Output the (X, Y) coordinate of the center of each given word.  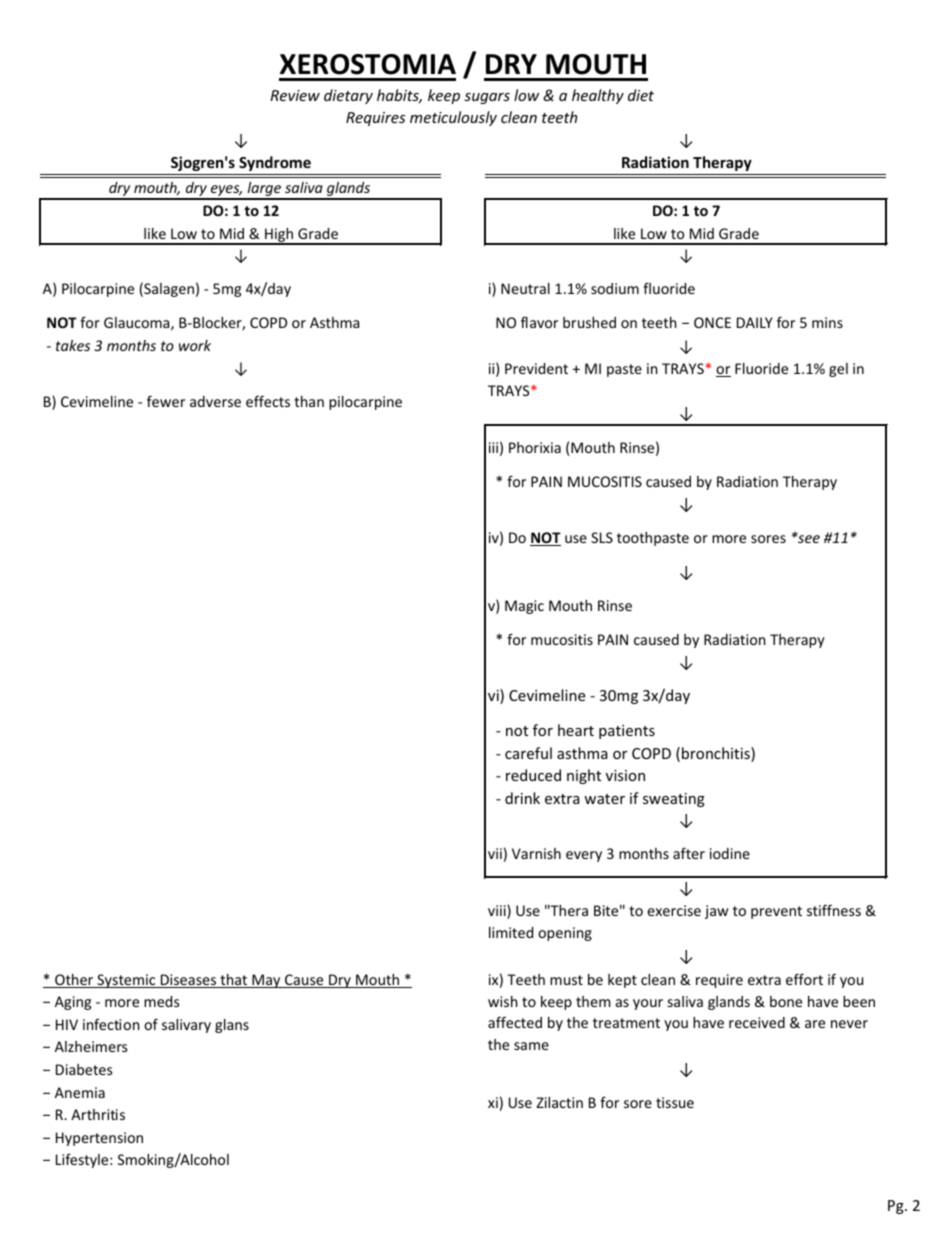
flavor (539, 322)
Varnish (536, 853)
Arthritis (98, 1114)
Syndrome (275, 163)
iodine (730, 853)
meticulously (453, 118)
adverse (215, 401)
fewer (166, 401)
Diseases (188, 981)
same (531, 1046)
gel (838, 370)
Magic (524, 607)
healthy (598, 96)
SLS (602, 537)
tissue (675, 1102)
